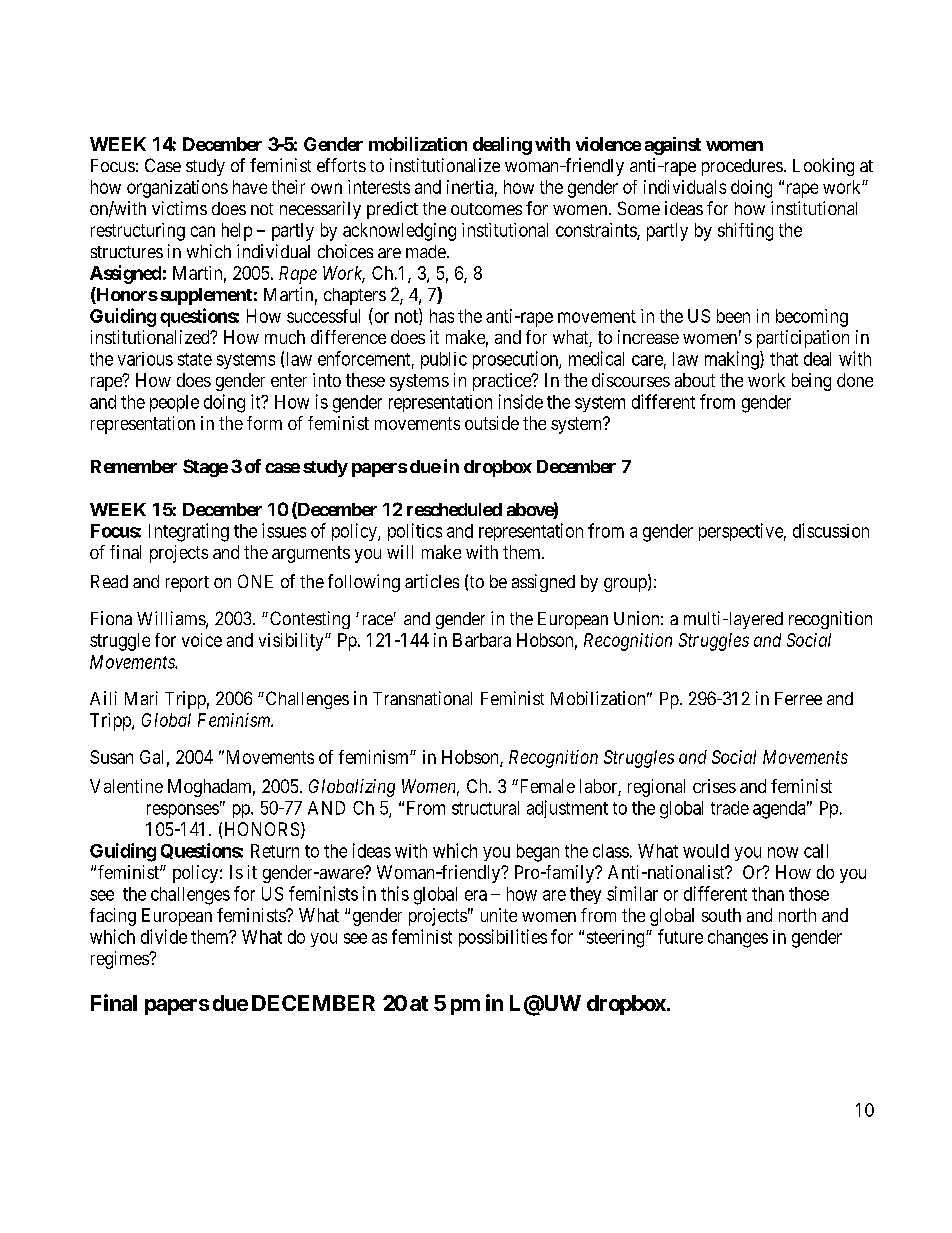 This screenshot has width=952, height=1233. What do you see at coordinates (503, 938) in the screenshot?
I see `possibilities` at bounding box center [503, 938].
